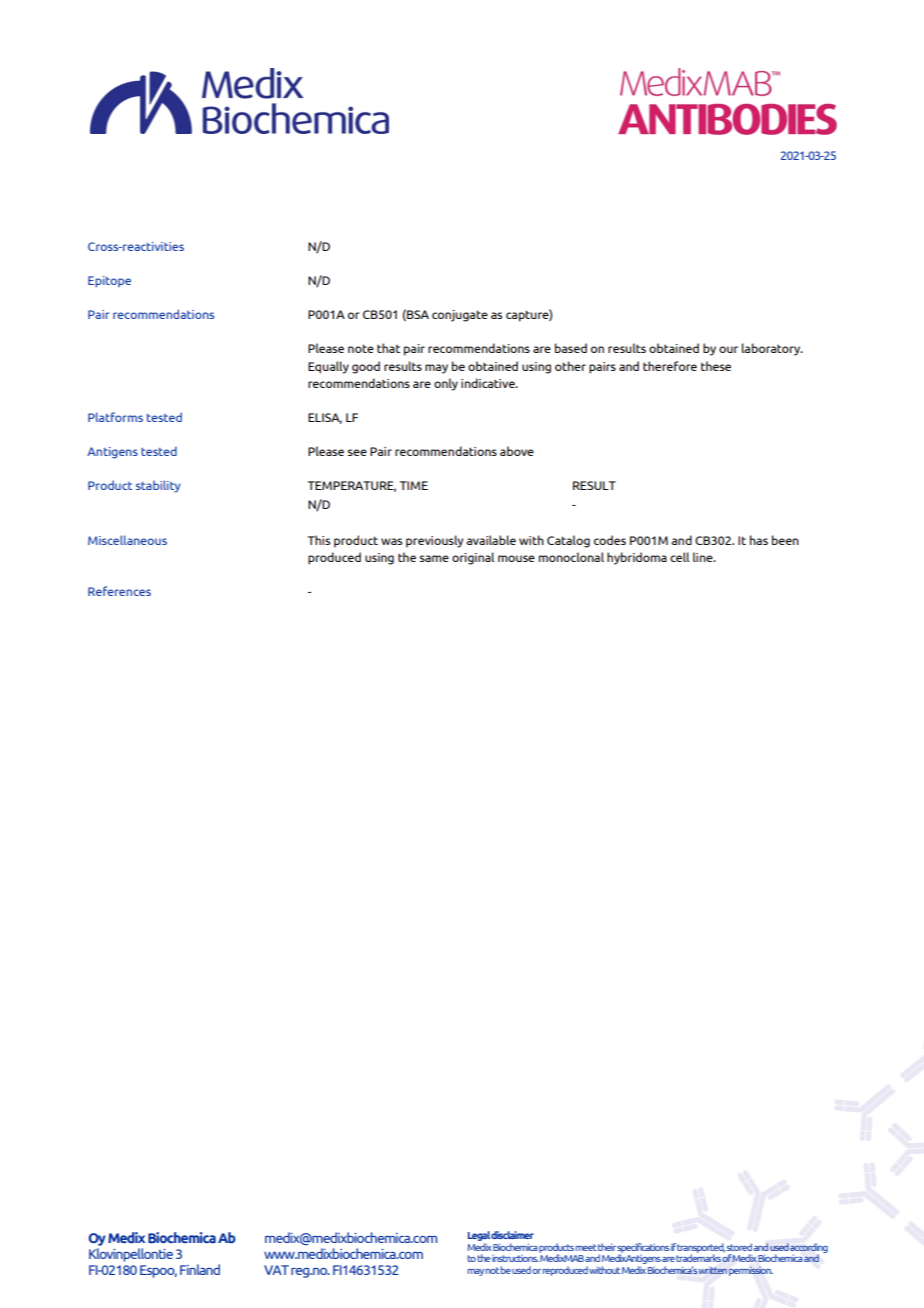 This screenshot has width=924, height=1308. What do you see at coordinates (460, 316) in the screenshot?
I see `conjugate` at bounding box center [460, 316].
